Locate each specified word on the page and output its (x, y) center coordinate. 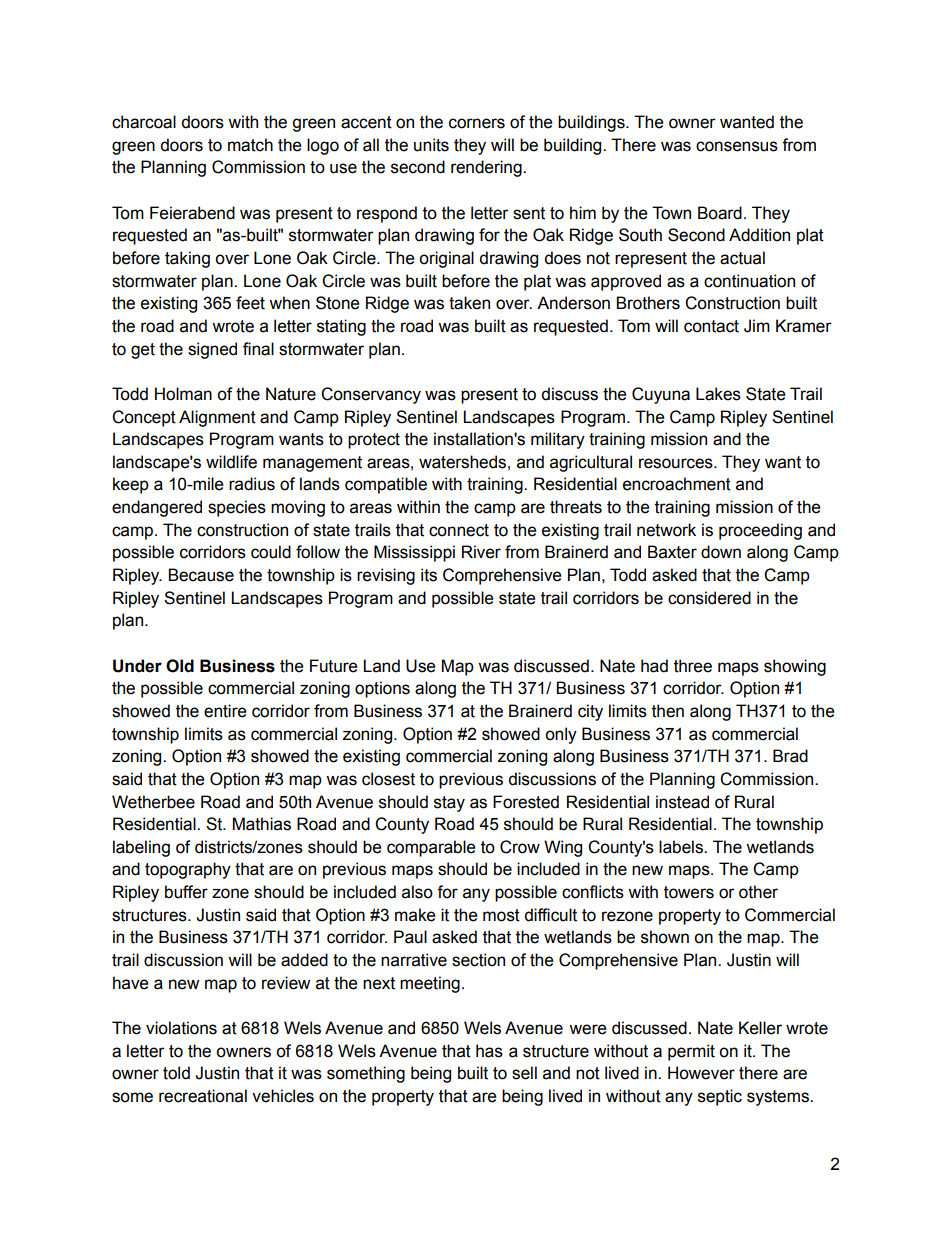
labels (682, 847)
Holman (183, 394)
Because (201, 575)
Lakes (718, 394)
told (176, 1073)
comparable (431, 848)
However (701, 1073)
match (250, 145)
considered (709, 598)
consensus (737, 146)
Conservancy (371, 395)
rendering (487, 168)
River (481, 552)
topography (188, 870)
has (489, 1051)
